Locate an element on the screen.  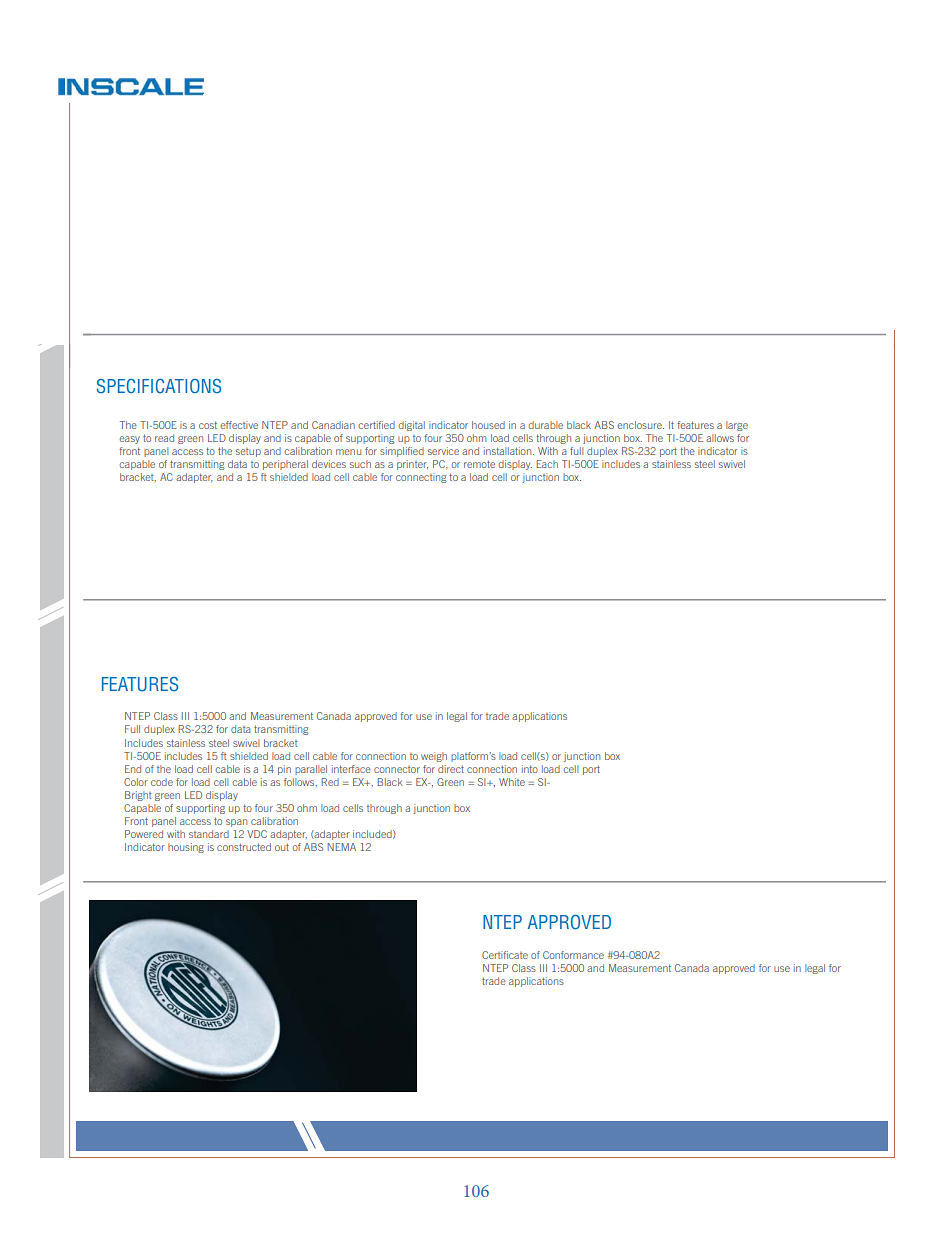
Each is located at coordinates (547, 464).
